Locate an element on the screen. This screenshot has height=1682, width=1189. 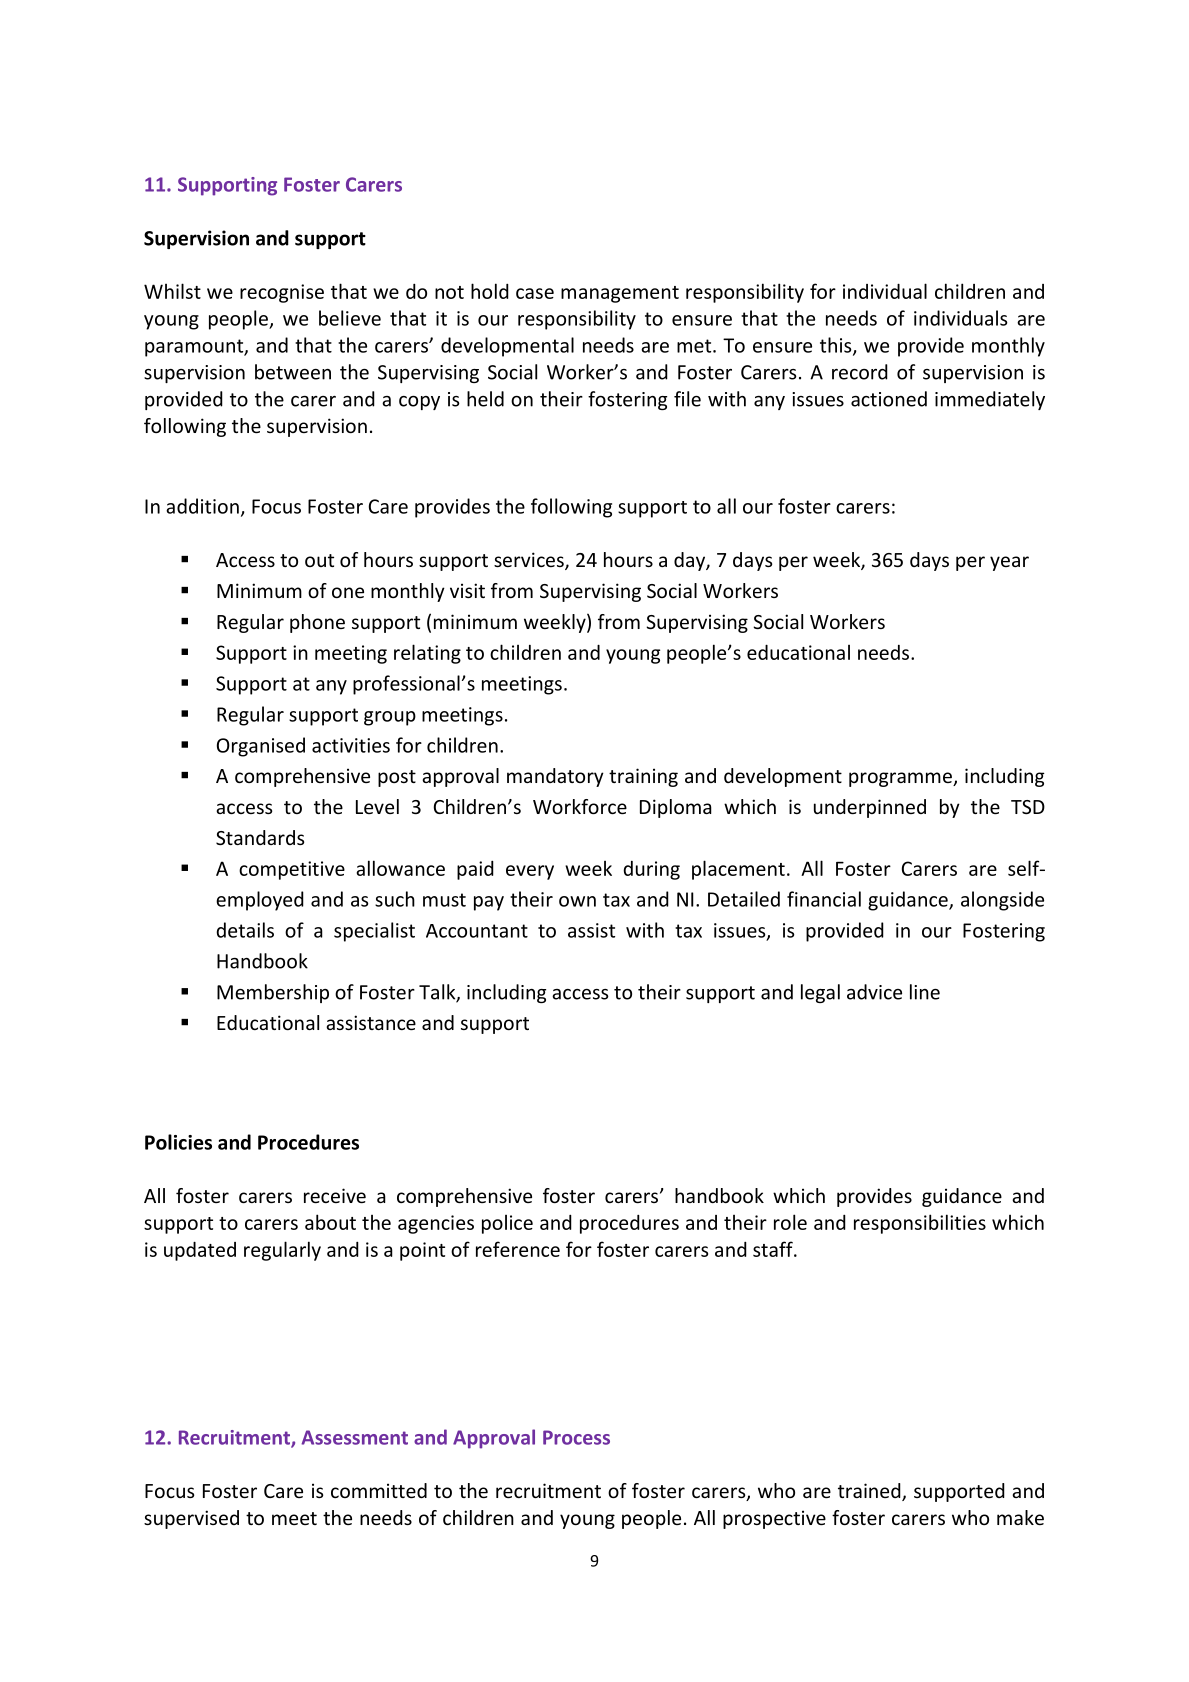
Organised is located at coordinates (261, 747).
